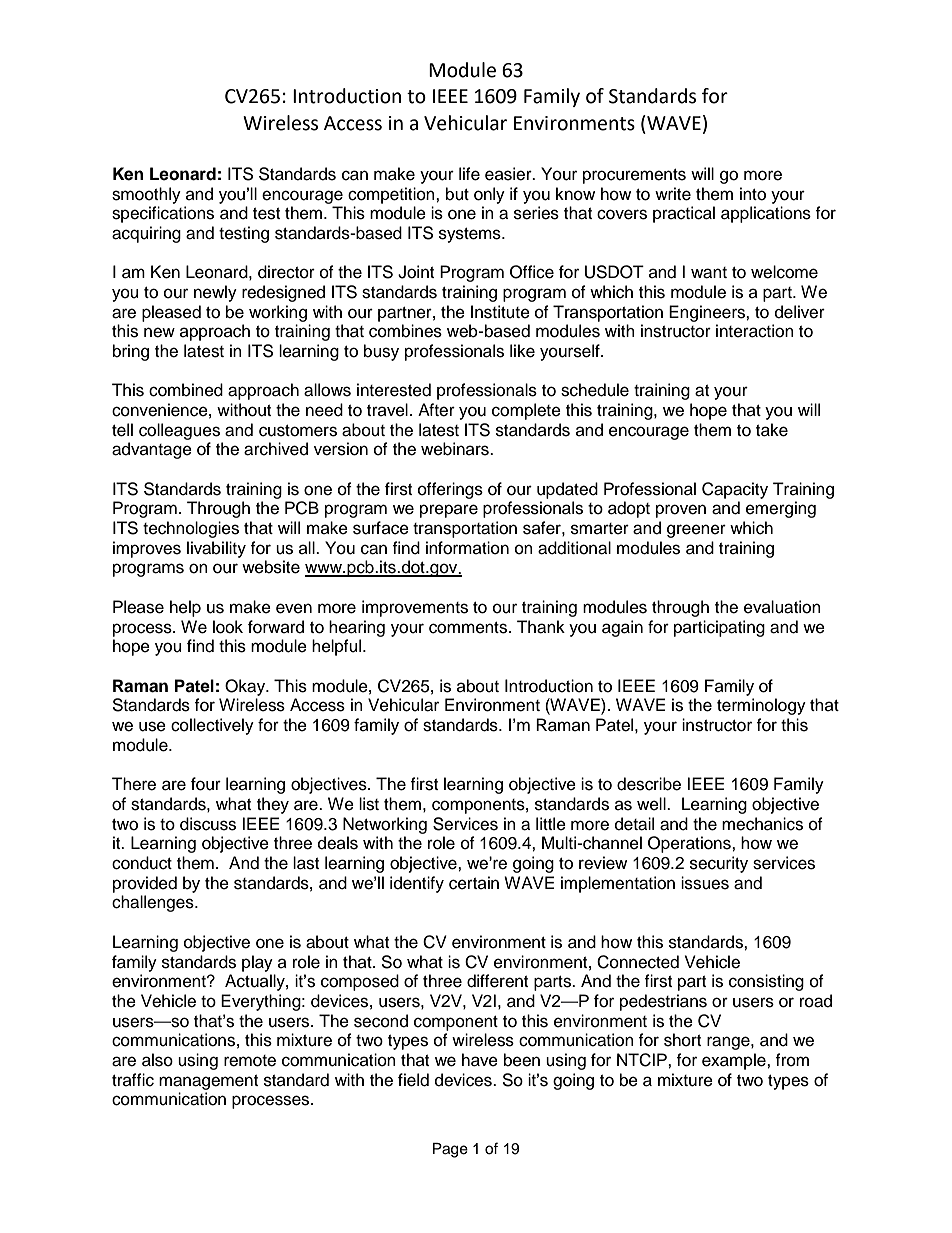 The width and height of the screenshot is (952, 1233). What do you see at coordinates (208, 1082) in the screenshot?
I see `management` at bounding box center [208, 1082].
